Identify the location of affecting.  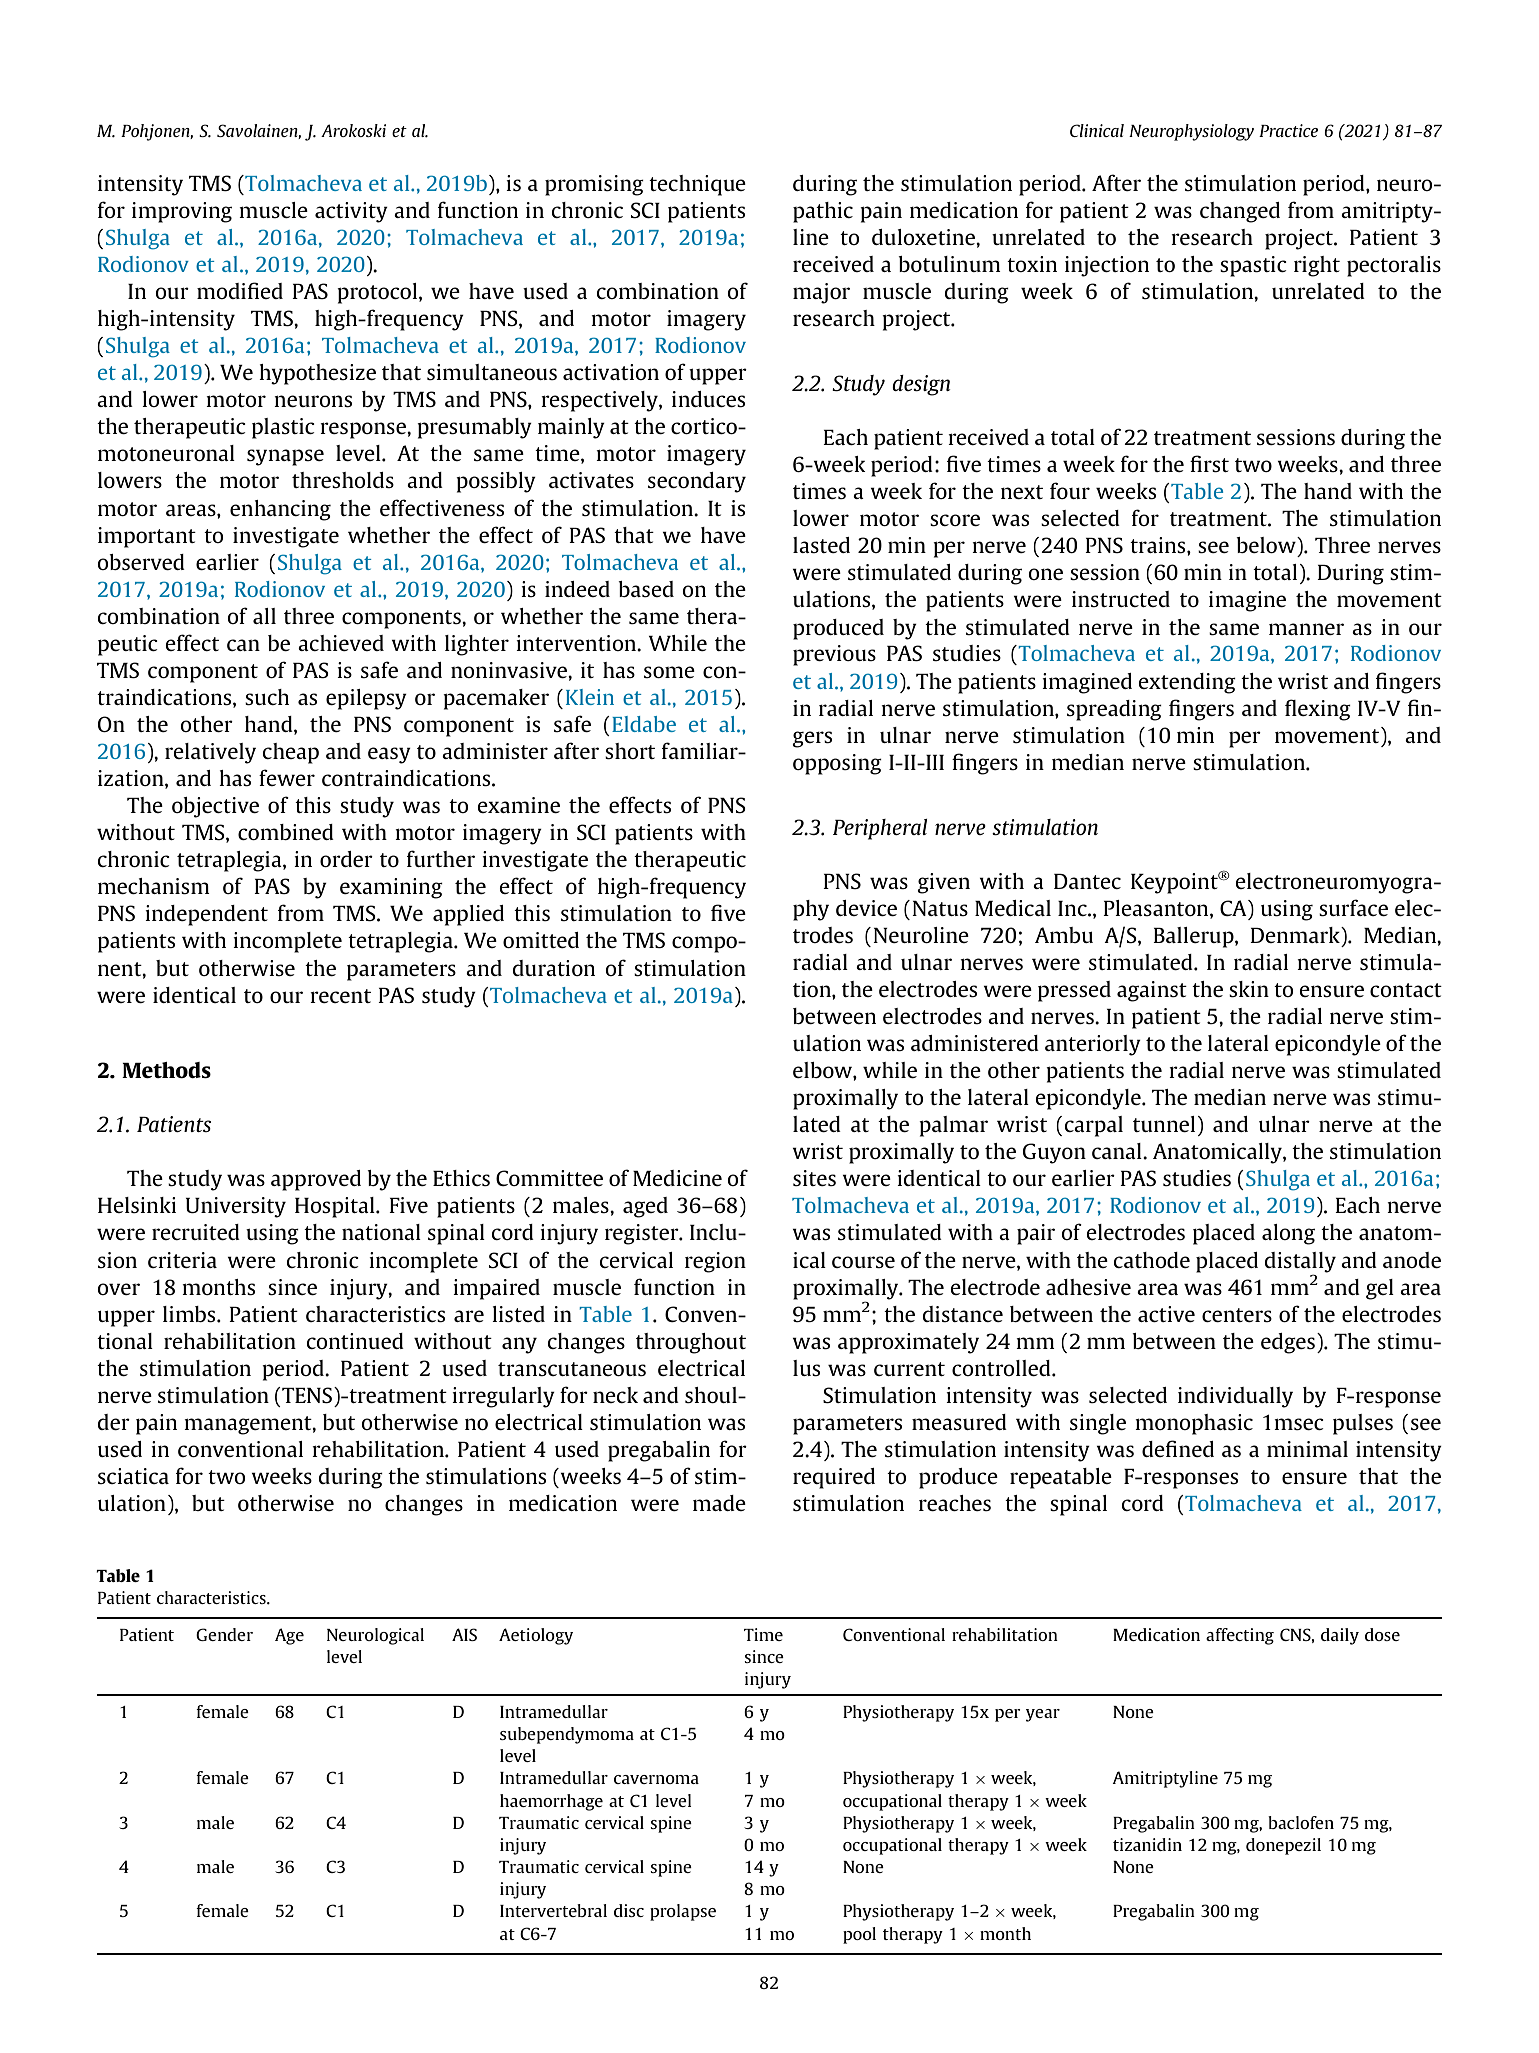
(1240, 1636).
